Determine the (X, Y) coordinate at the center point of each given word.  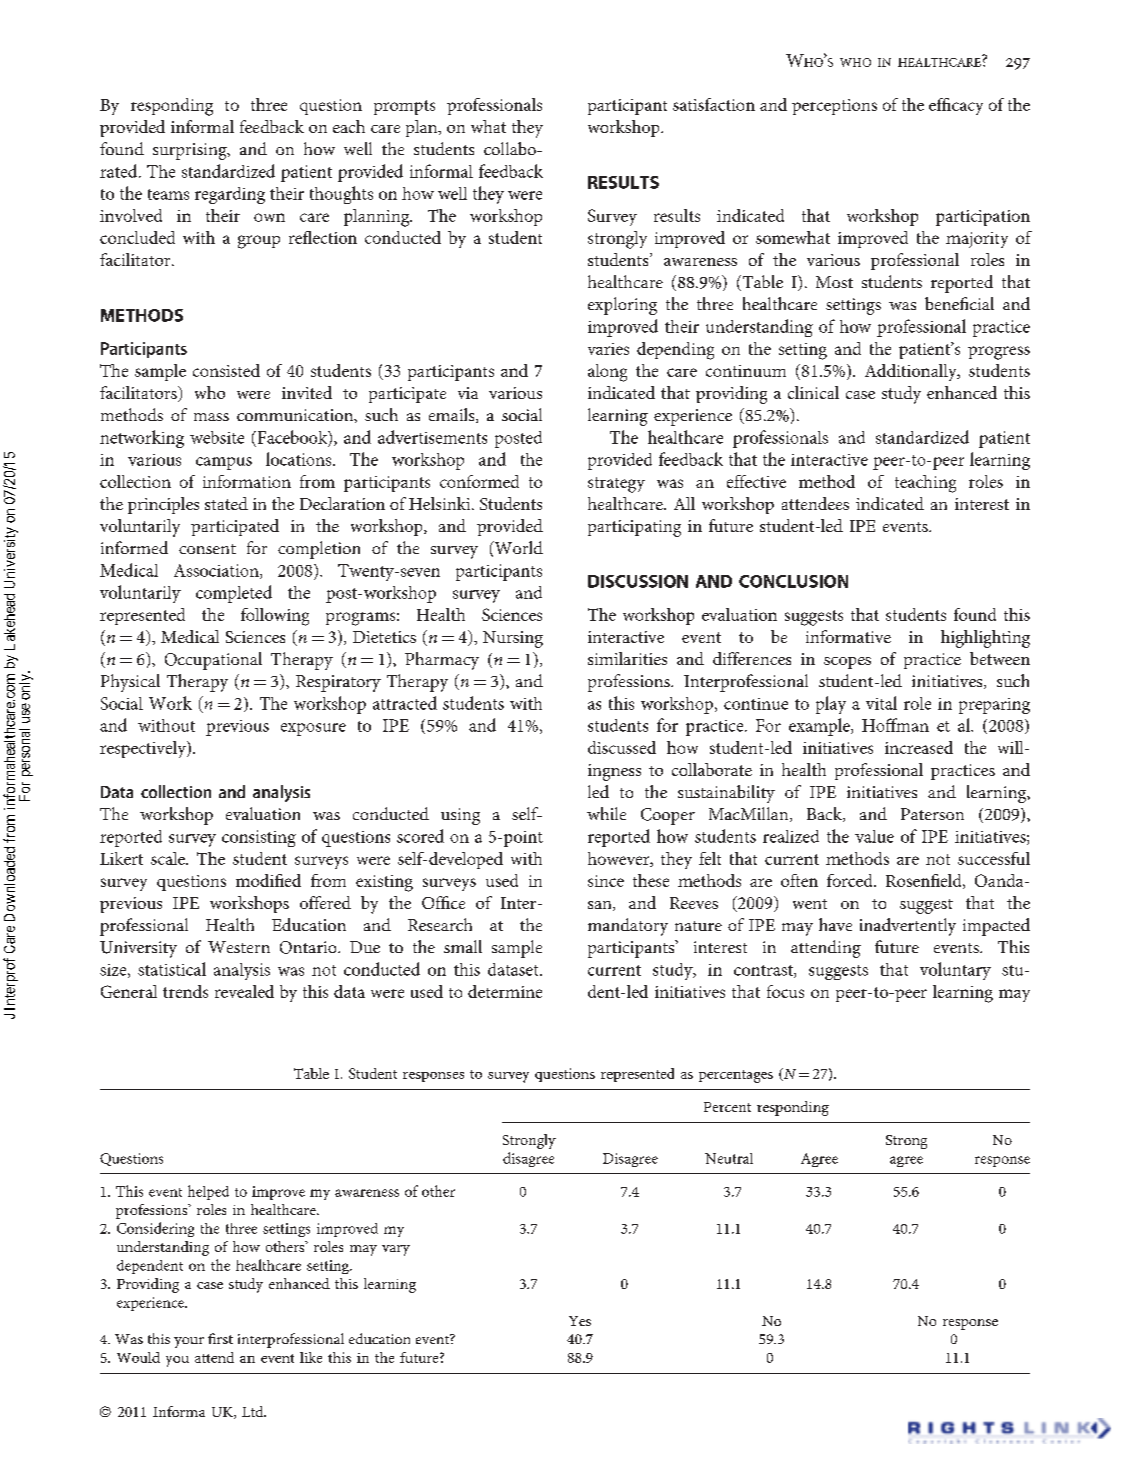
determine (505, 991)
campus (224, 463)
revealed (244, 991)
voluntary (955, 971)
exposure (313, 729)
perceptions (834, 107)
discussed (622, 747)
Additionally (912, 372)
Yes (580, 1321)
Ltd (254, 1411)
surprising (191, 151)
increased (919, 747)
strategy (616, 485)
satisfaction (714, 104)
